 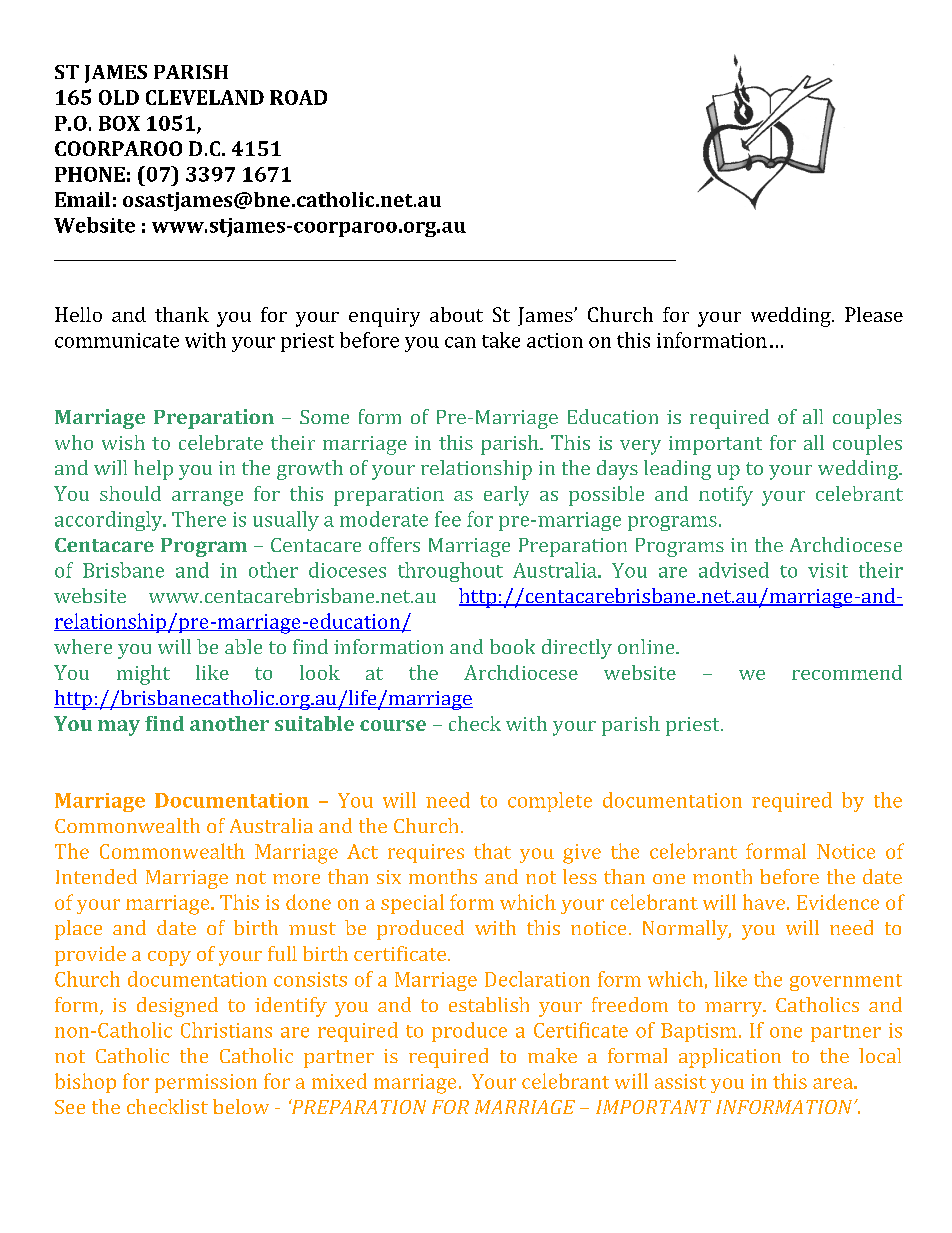 What do you see at coordinates (874, 314) in the document?
I see `Please` at bounding box center [874, 314].
